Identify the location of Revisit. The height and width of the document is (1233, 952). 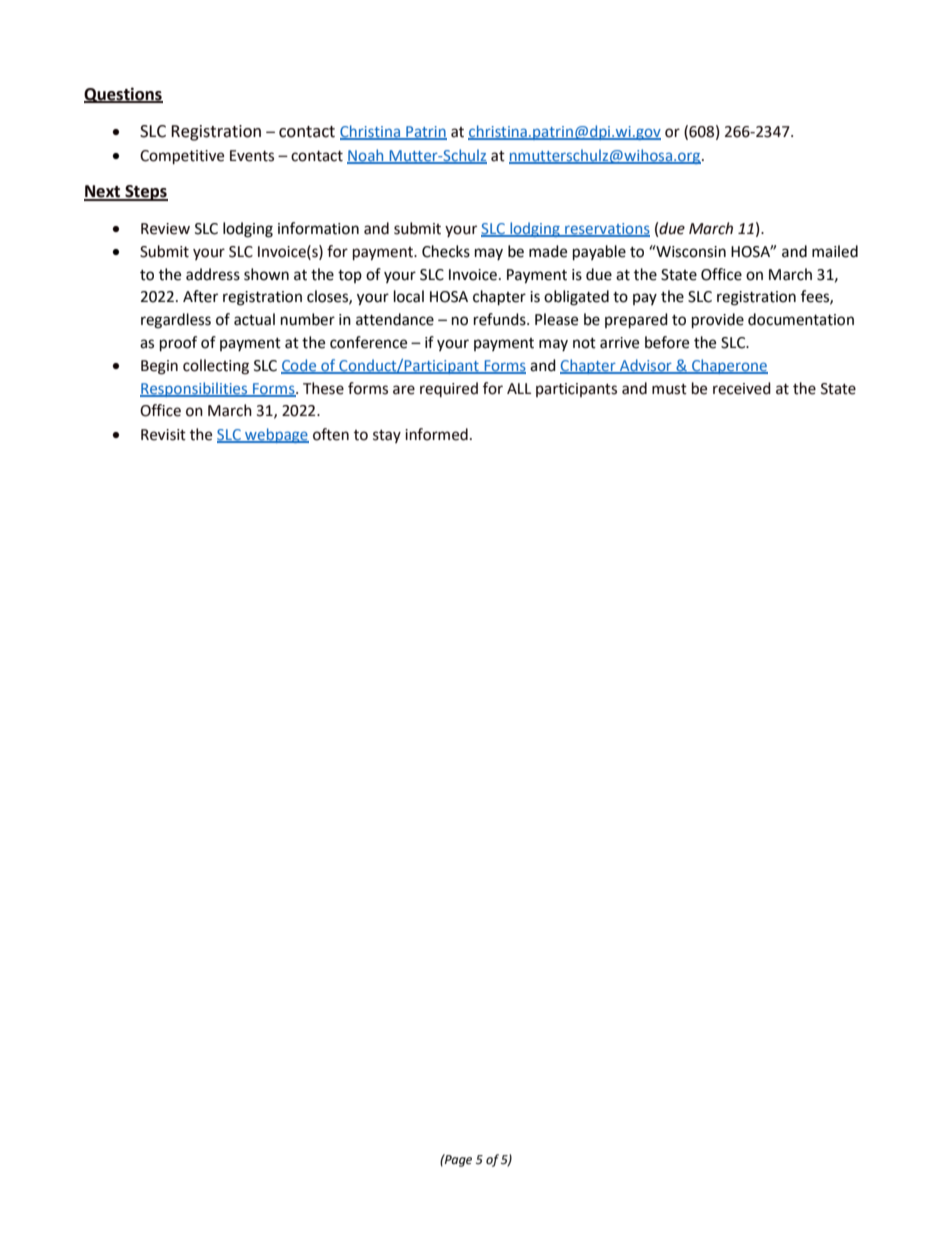
(163, 435).
